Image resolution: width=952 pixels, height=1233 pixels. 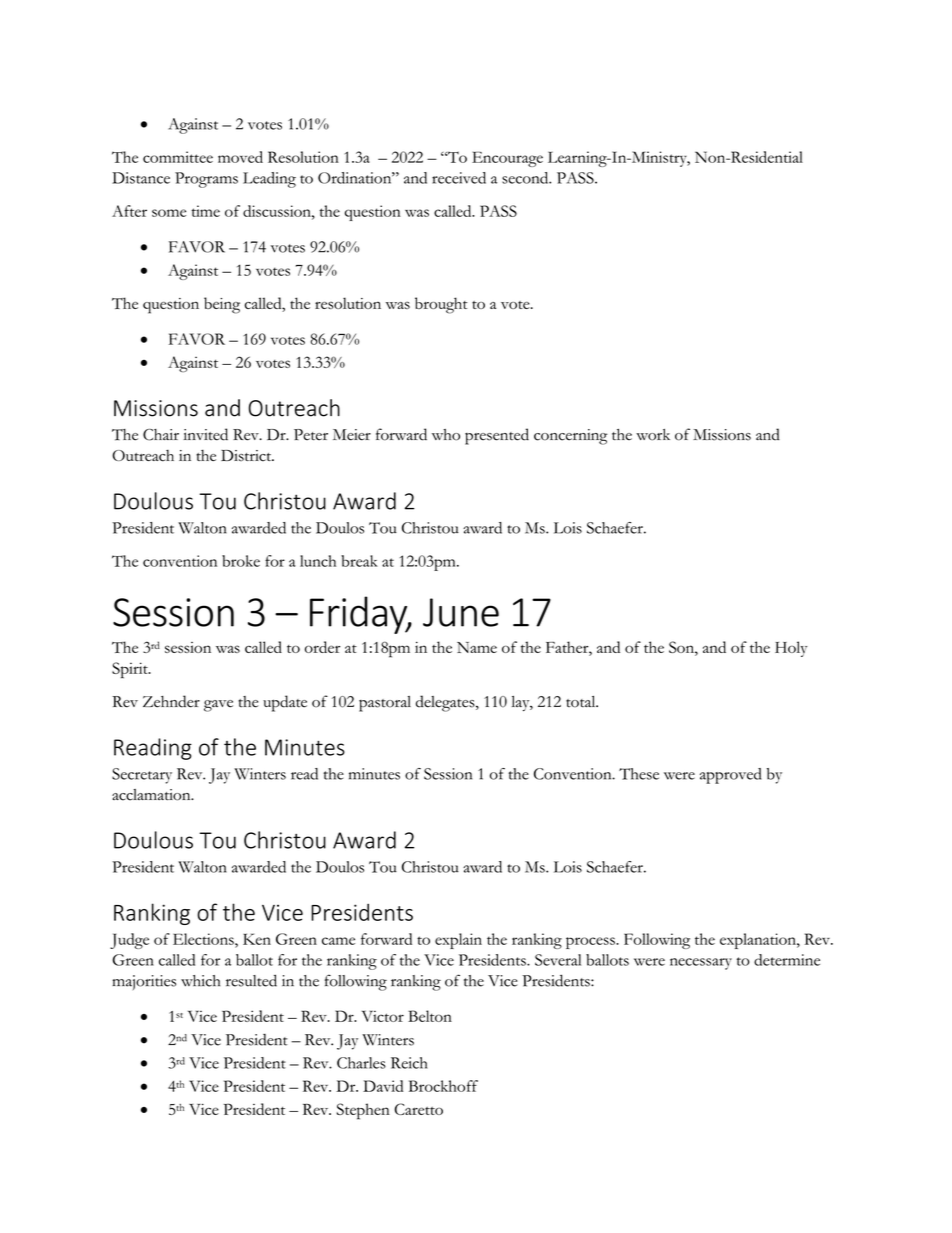 I want to click on Encourage, so click(x=507, y=159).
